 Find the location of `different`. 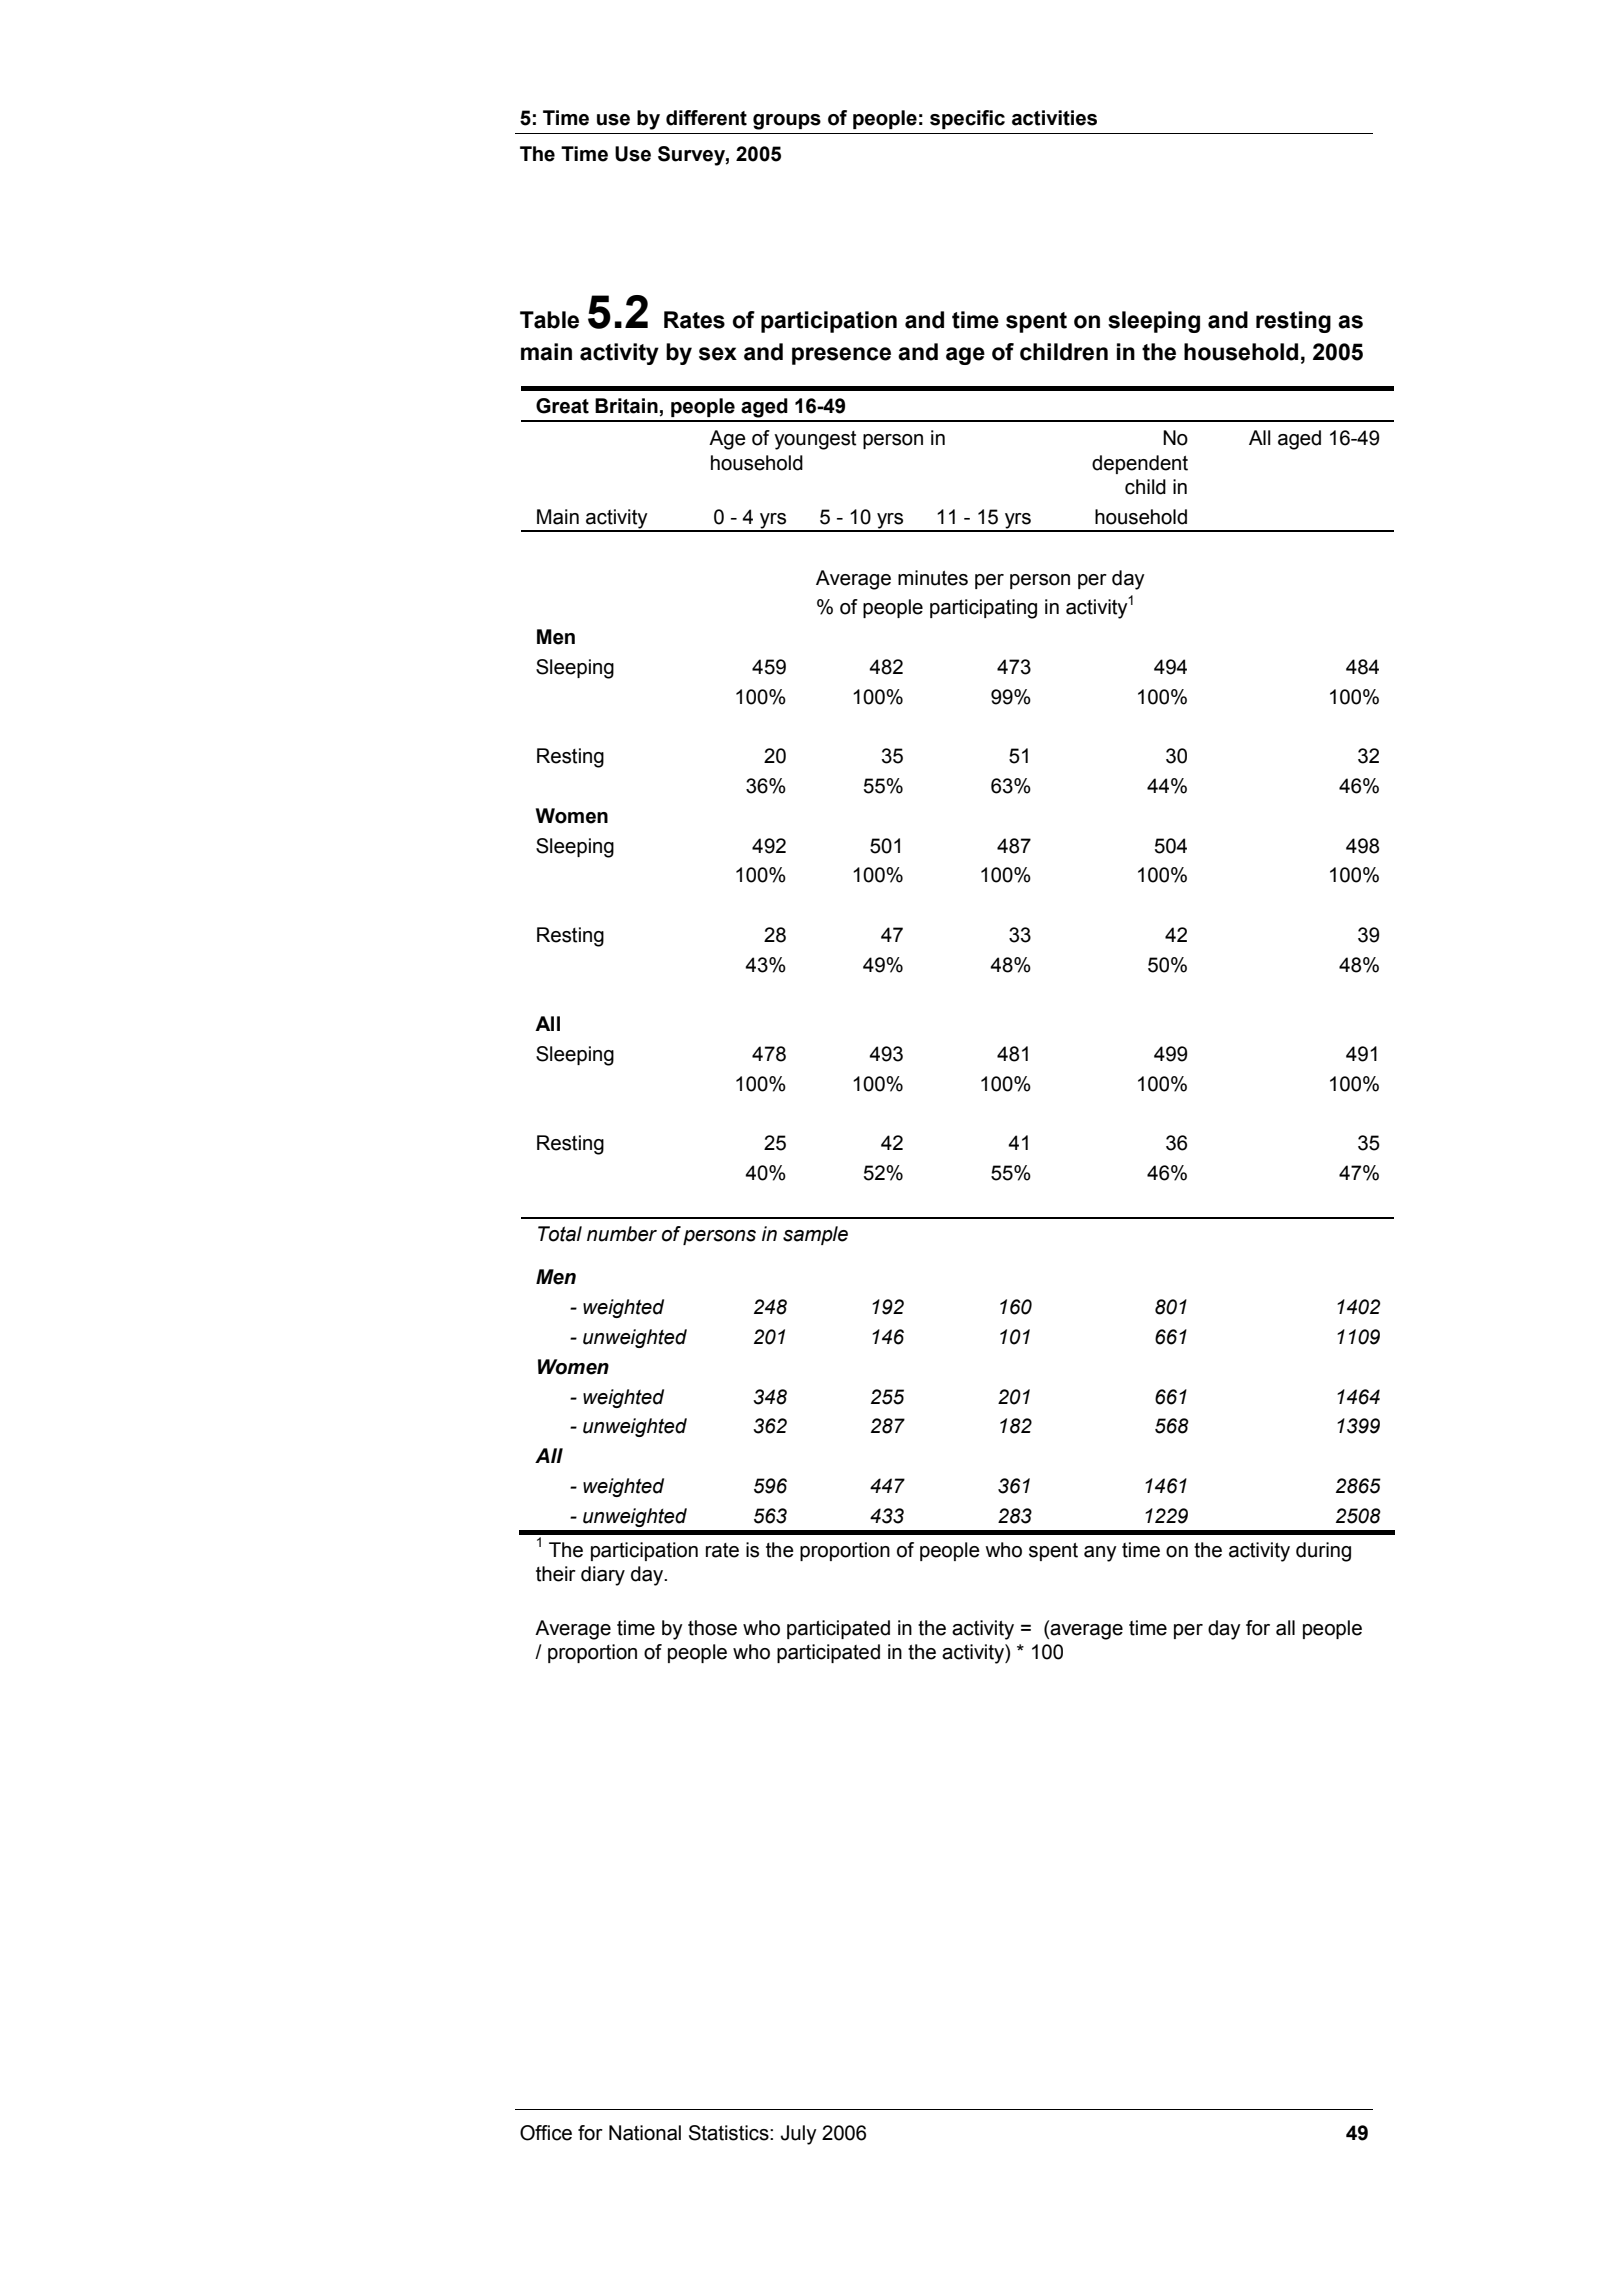

different is located at coordinates (706, 118).
